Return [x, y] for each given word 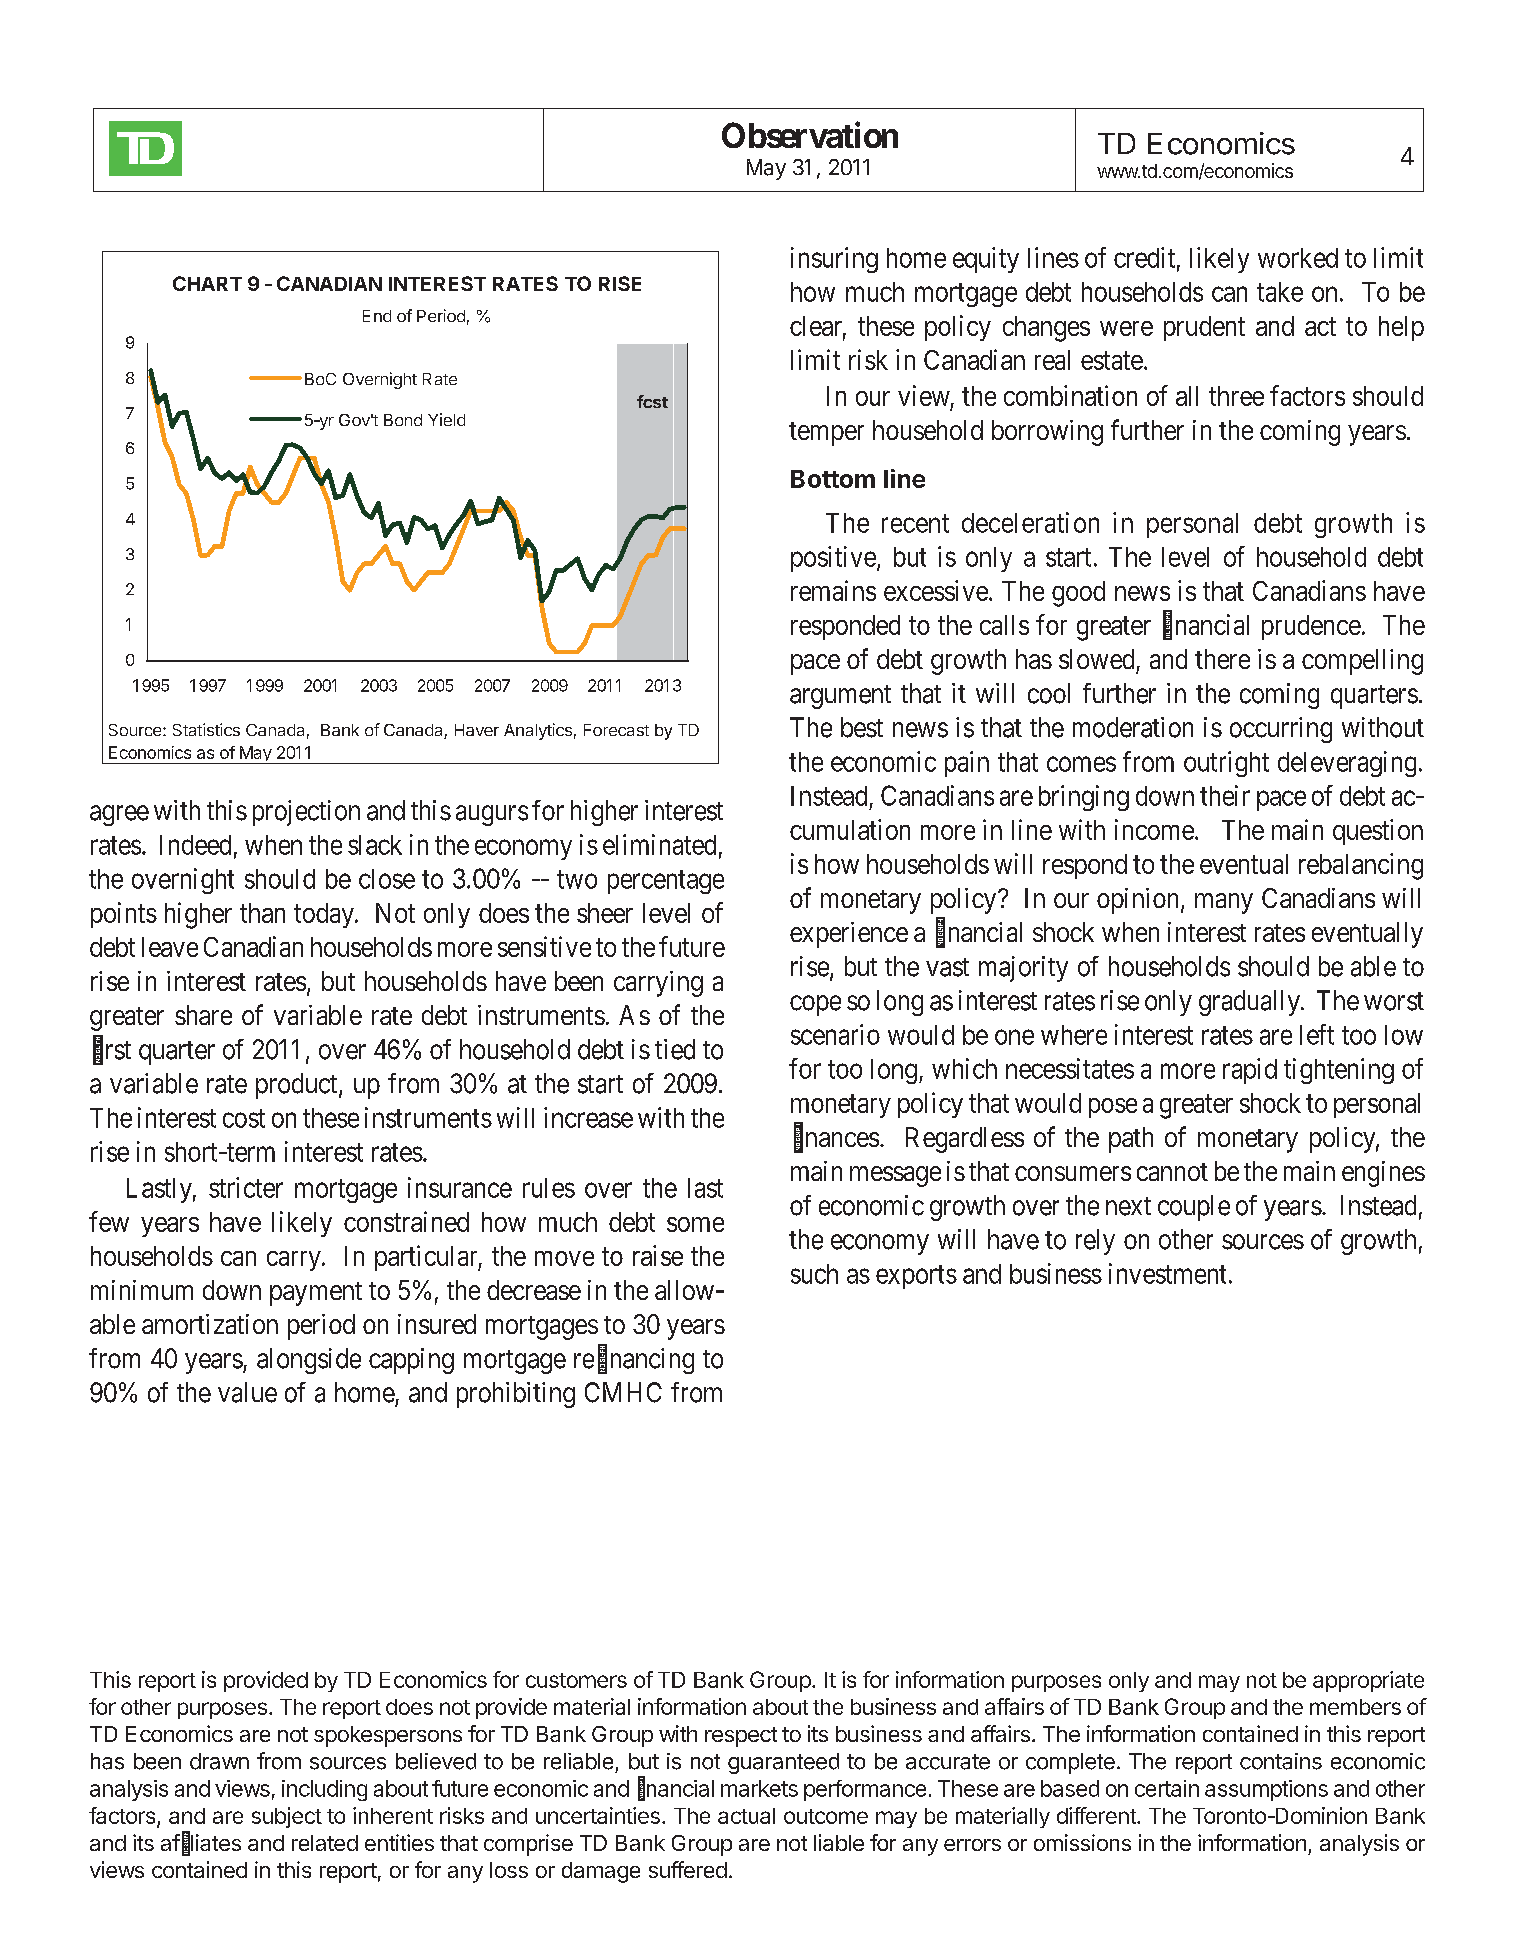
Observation [810, 135]
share [203, 1015]
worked [1298, 258]
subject [287, 1817]
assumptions [1266, 1790]
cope [815, 1005]
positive [833, 559]
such [814, 1274]
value [247, 1392]
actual [746, 1816]
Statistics [206, 729]
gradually [1250, 1003]
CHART [207, 283]
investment [1167, 1273]
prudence [1311, 627]
